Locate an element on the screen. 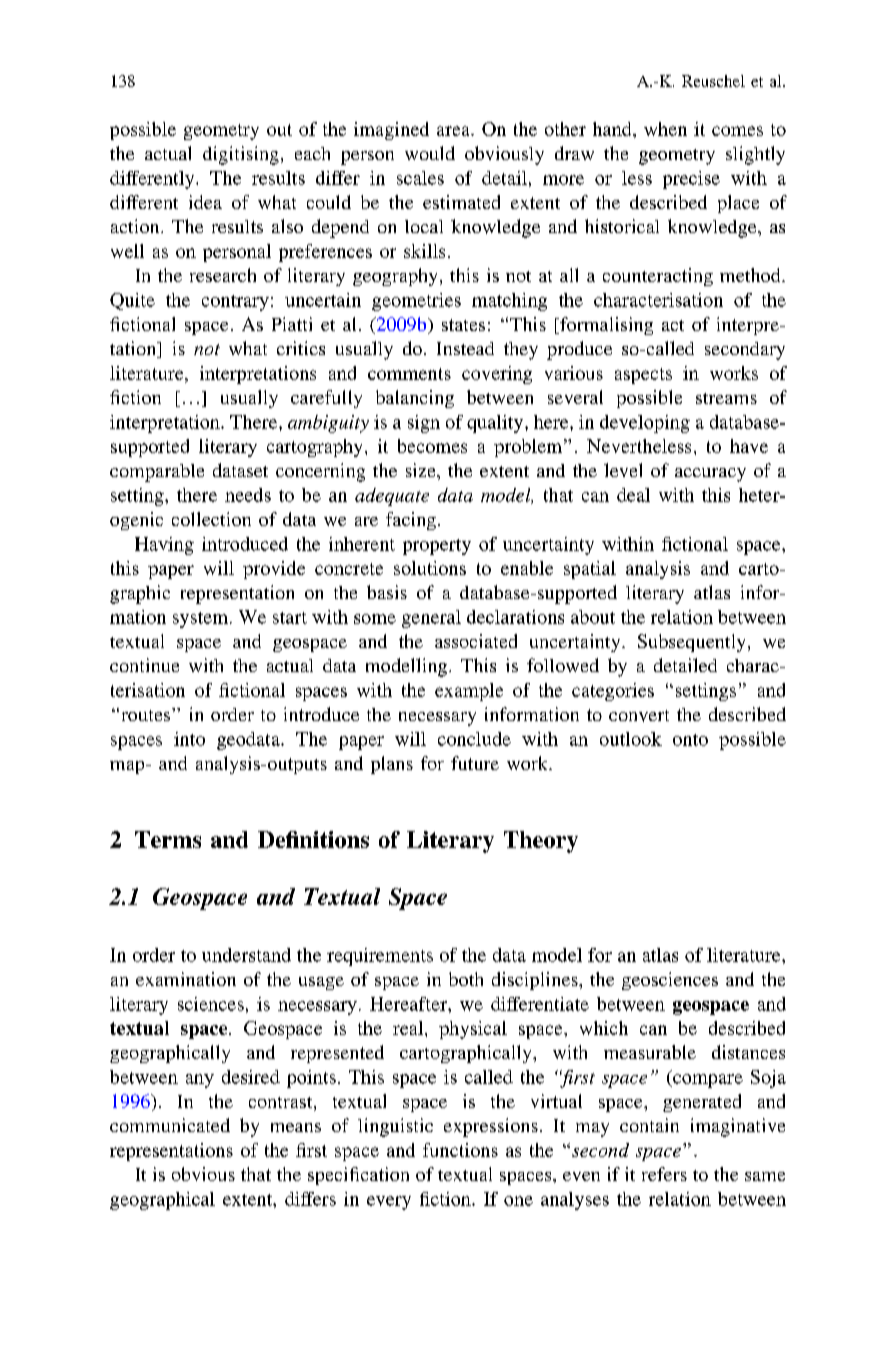 This screenshot has height=1359, width=896. accuracy is located at coordinates (710, 475).
